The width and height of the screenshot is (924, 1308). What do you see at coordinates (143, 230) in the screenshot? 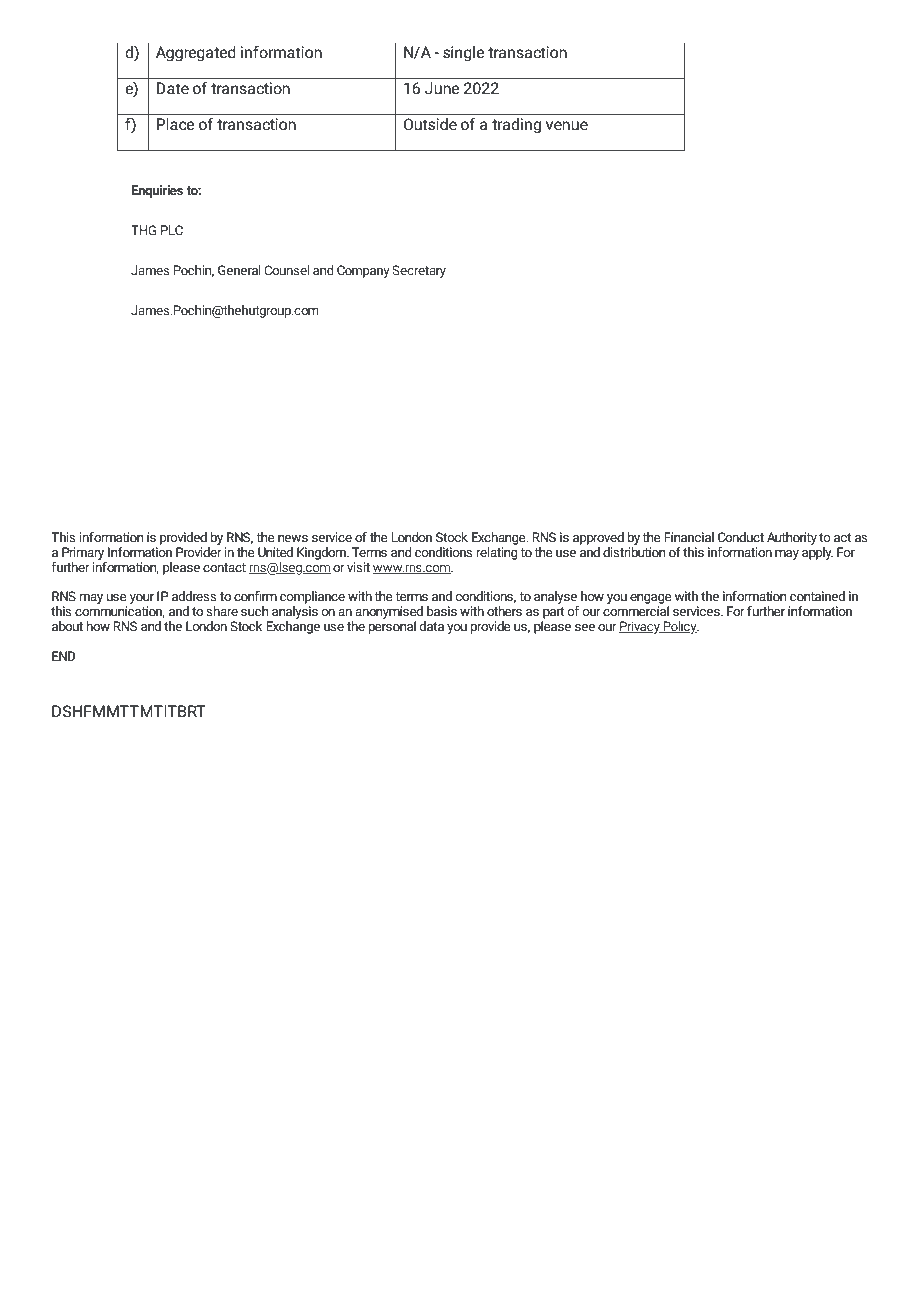
I see `THG` at bounding box center [143, 230].
